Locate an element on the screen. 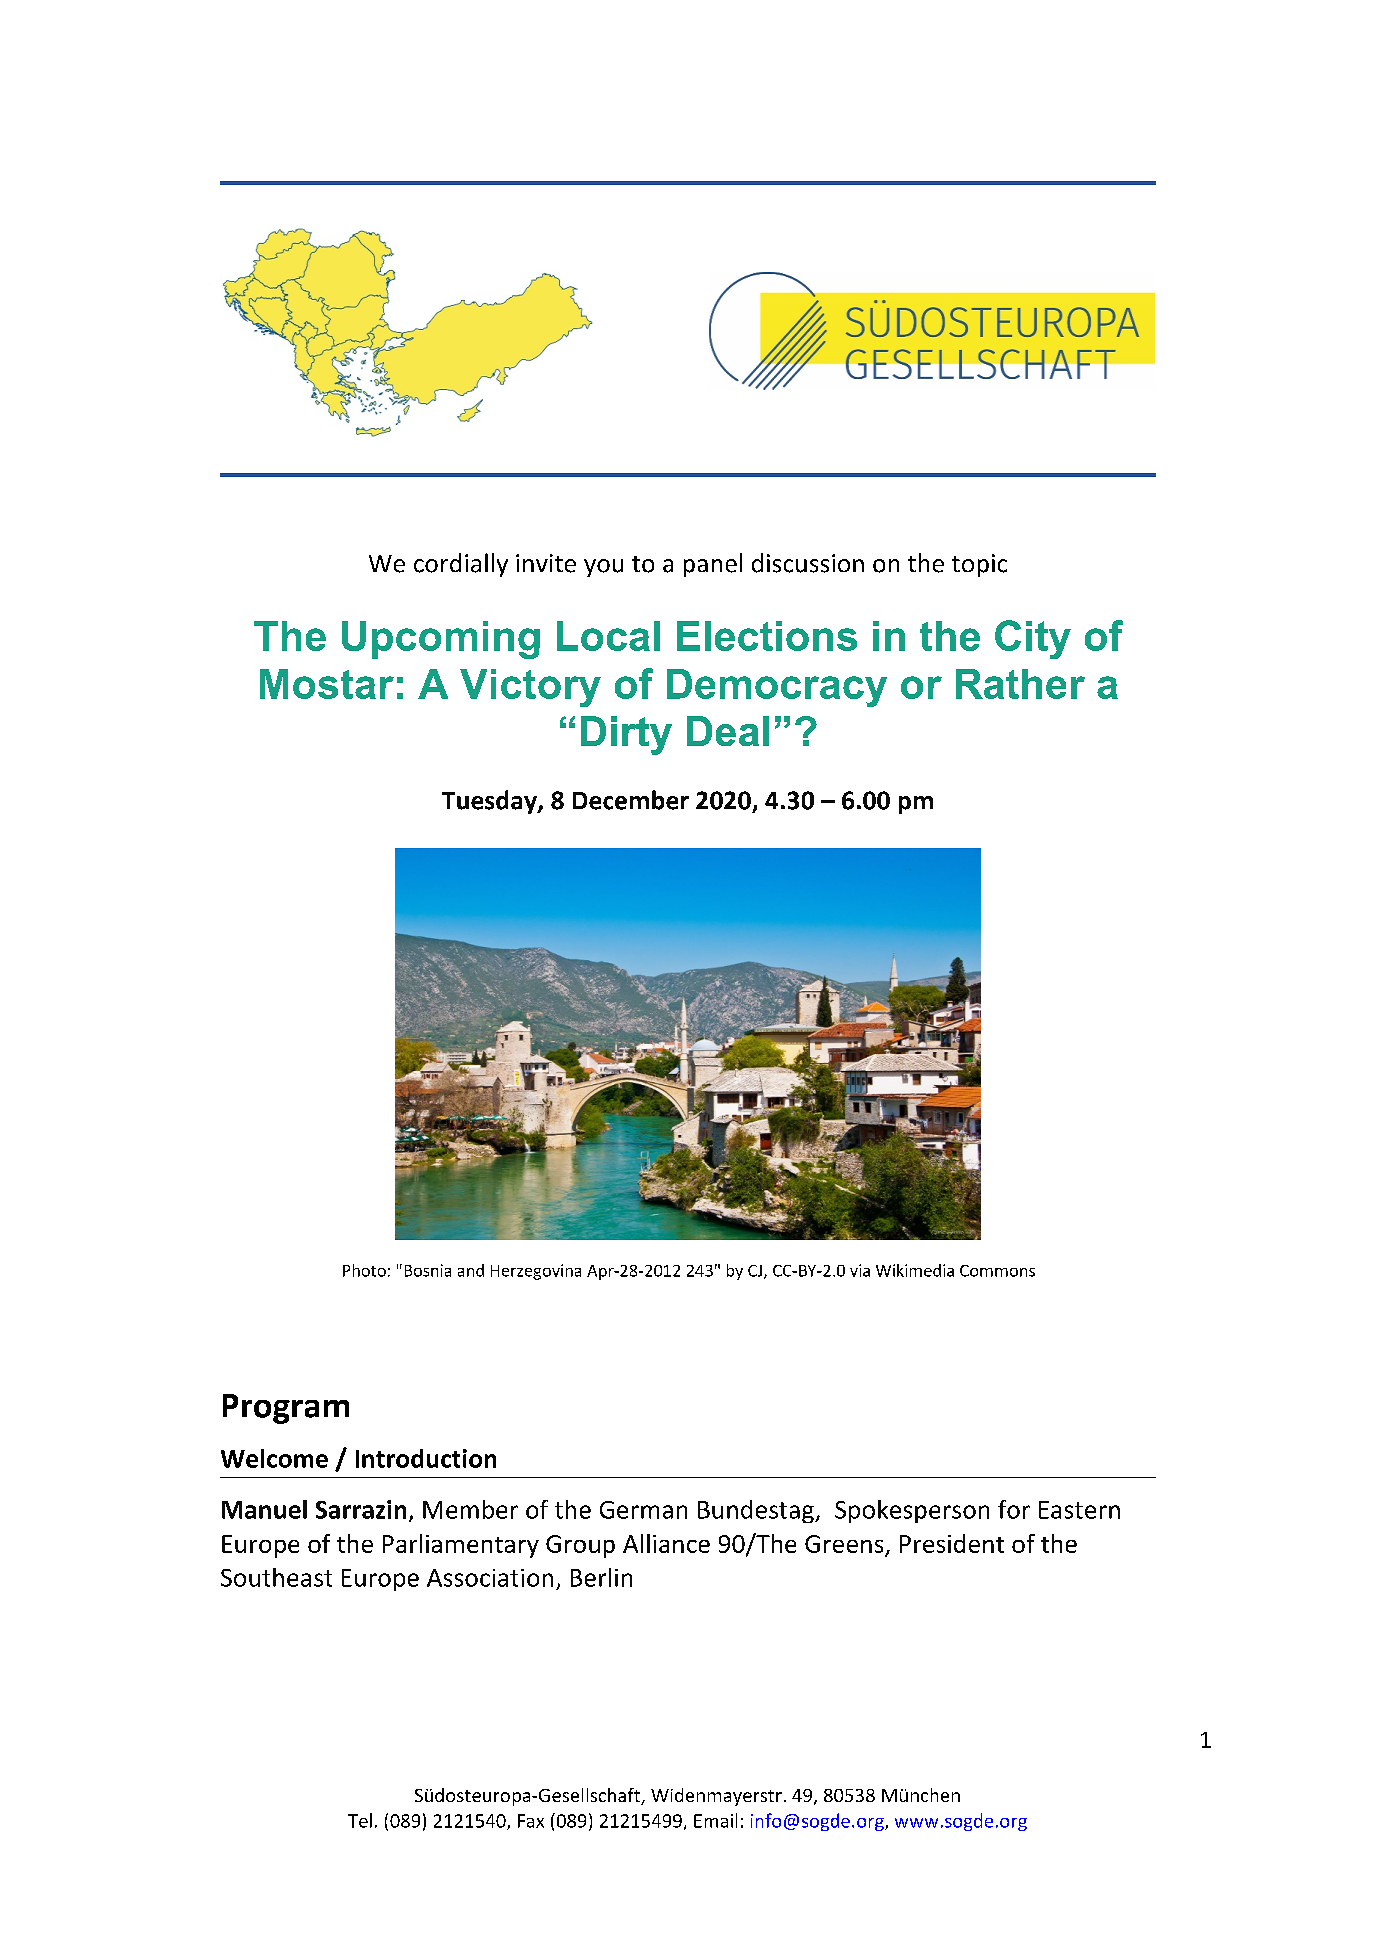  Program is located at coordinates (286, 1409).
